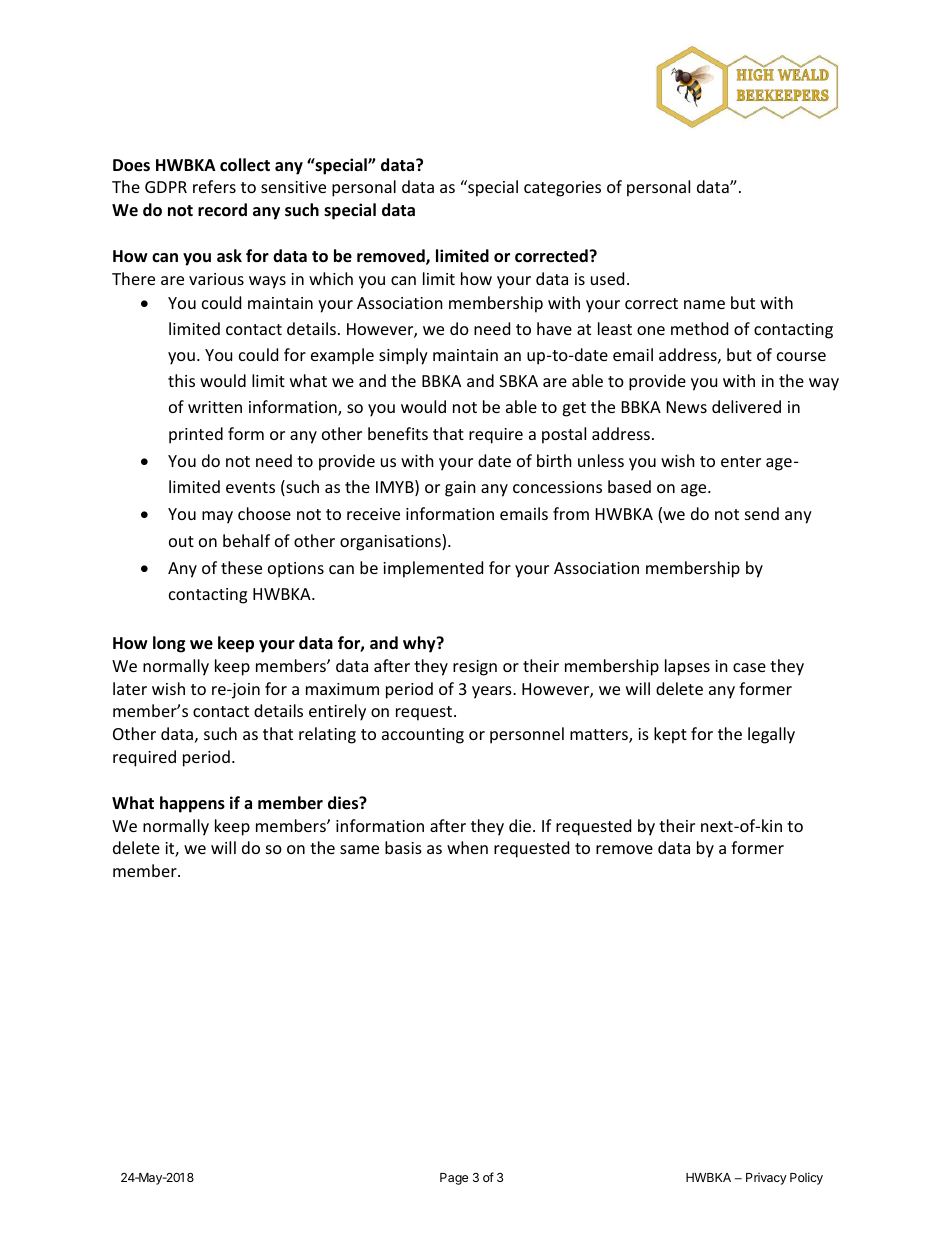 This screenshot has height=1233, width=952. What do you see at coordinates (214, 186) in the screenshot?
I see `refers` at bounding box center [214, 186].
